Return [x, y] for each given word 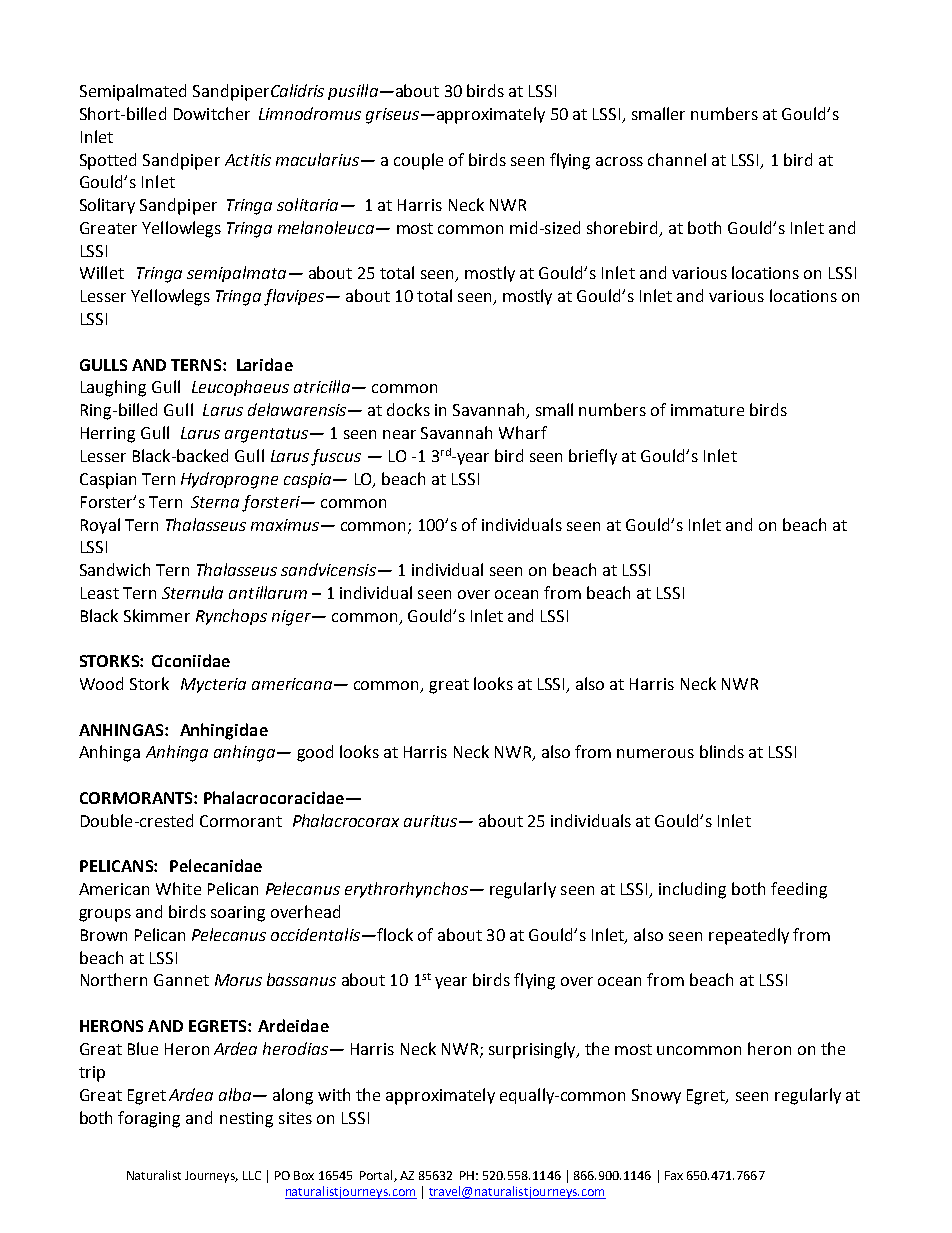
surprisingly [533, 1050]
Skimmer [157, 615]
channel [677, 159]
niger [292, 618]
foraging [149, 1119]
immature [707, 410]
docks [408, 409]
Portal [377, 1176]
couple [418, 161]
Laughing [113, 388]
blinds [722, 751]
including [692, 890]
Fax [674, 1175]
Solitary [107, 206]
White [178, 888]
